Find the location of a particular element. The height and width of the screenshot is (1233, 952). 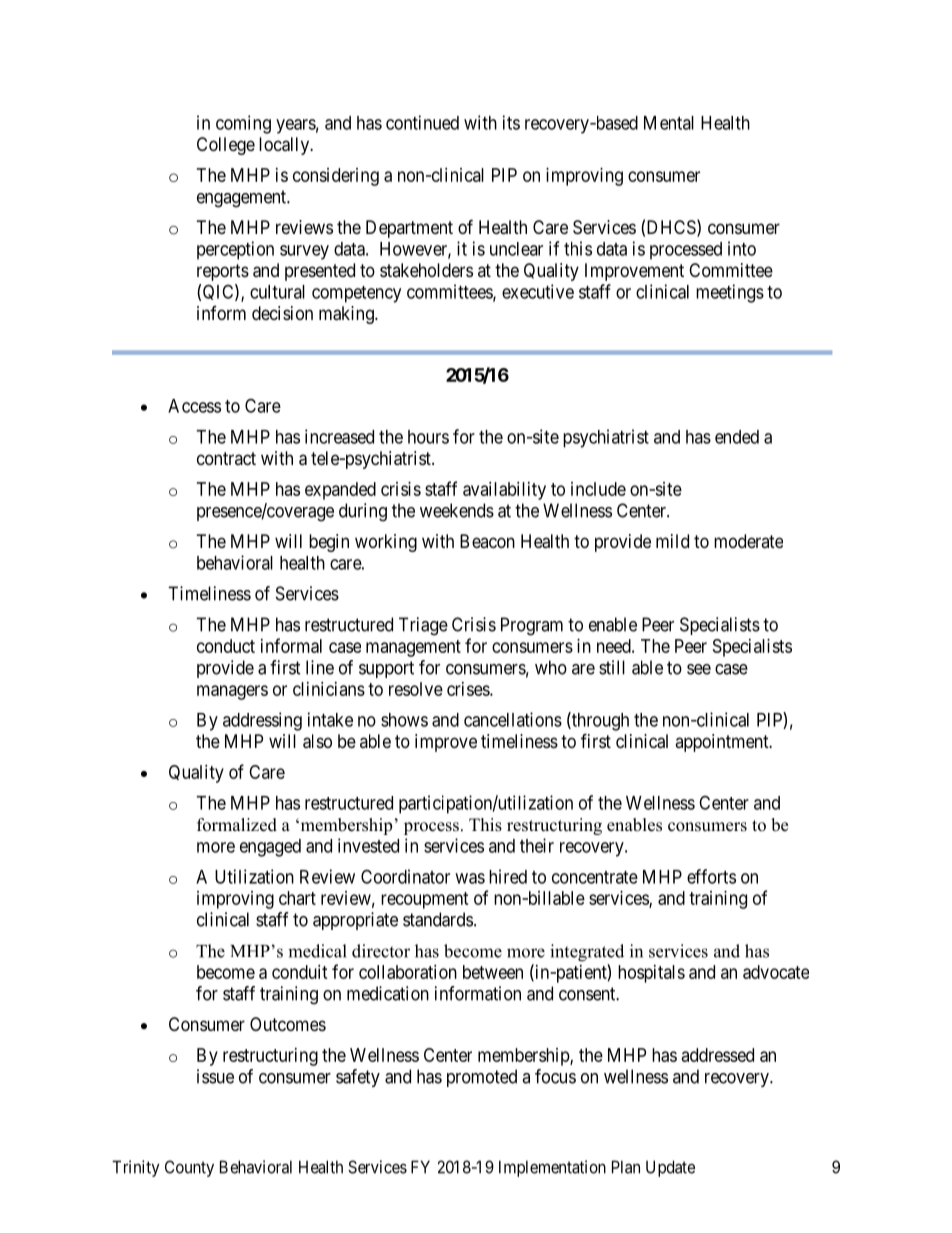

conduct is located at coordinates (226, 646).
